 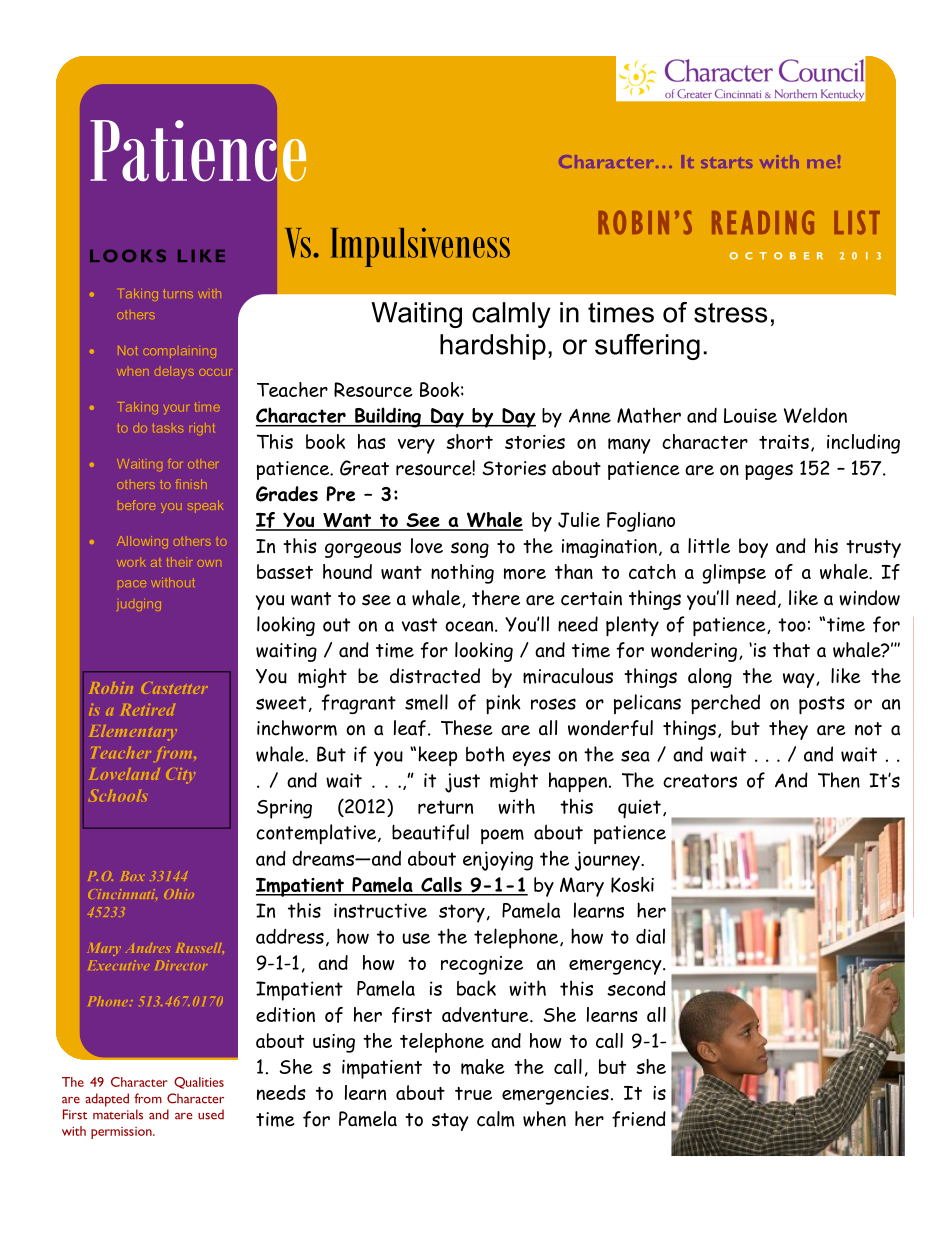 I want to click on boy, so click(x=753, y=548).
